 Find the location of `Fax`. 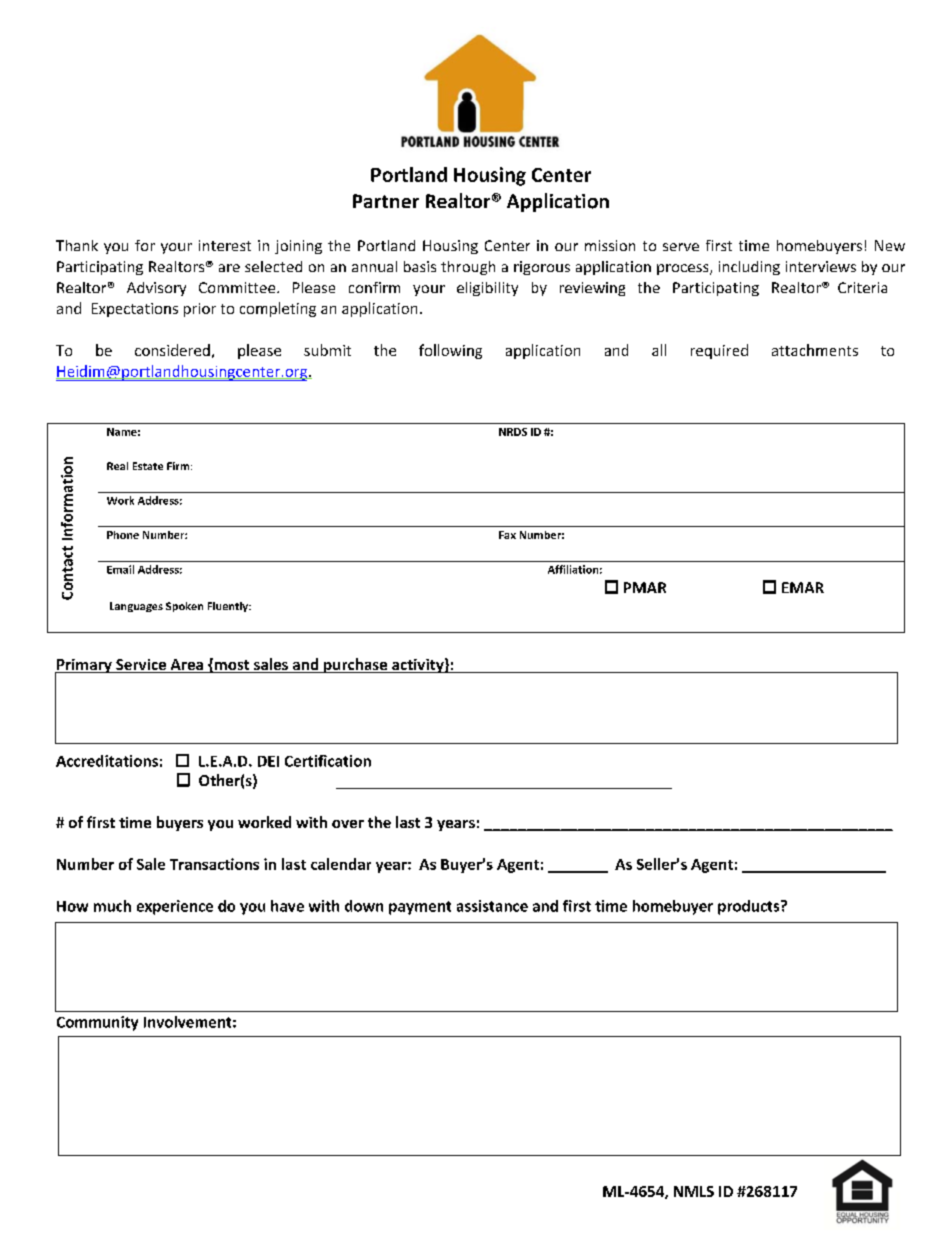

Fax is located at coordinates (507, 535).
